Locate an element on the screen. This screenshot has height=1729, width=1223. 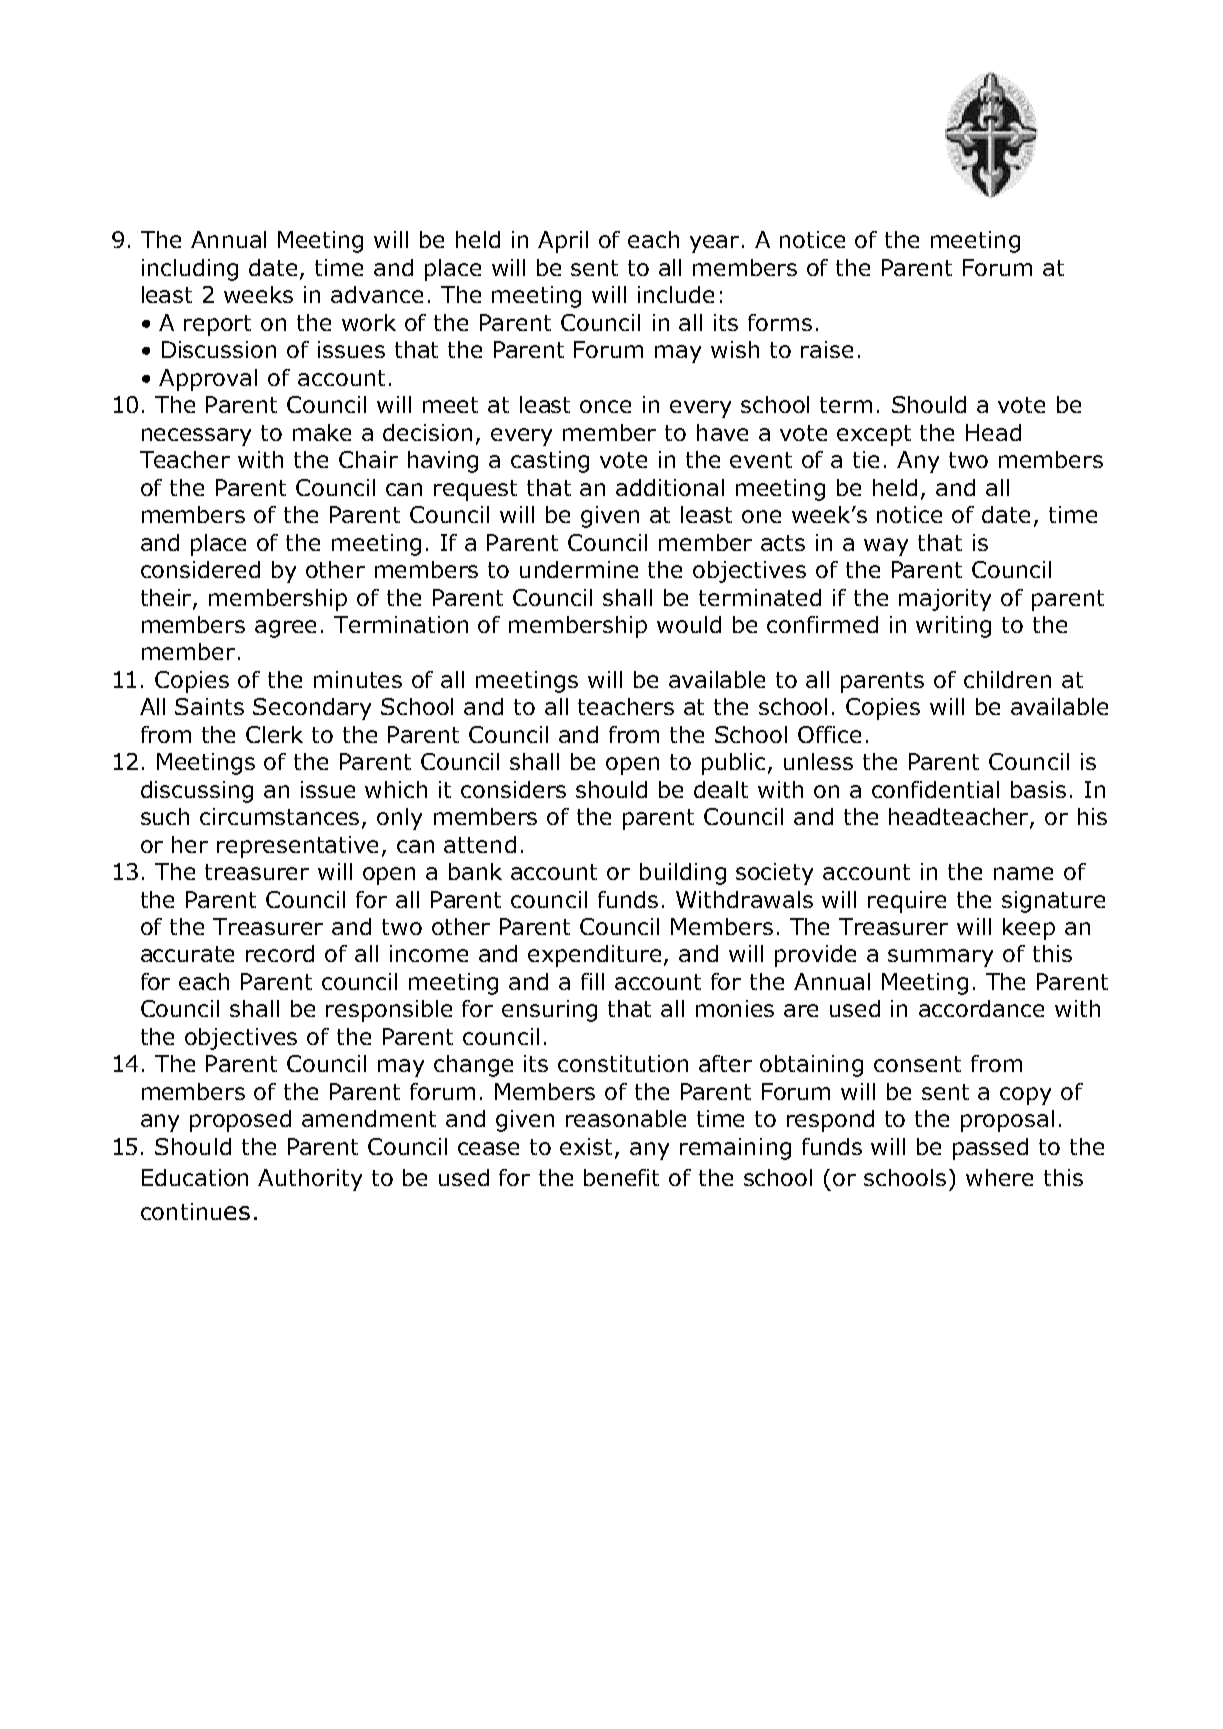
Chair is located at coordinates (368, 459).
